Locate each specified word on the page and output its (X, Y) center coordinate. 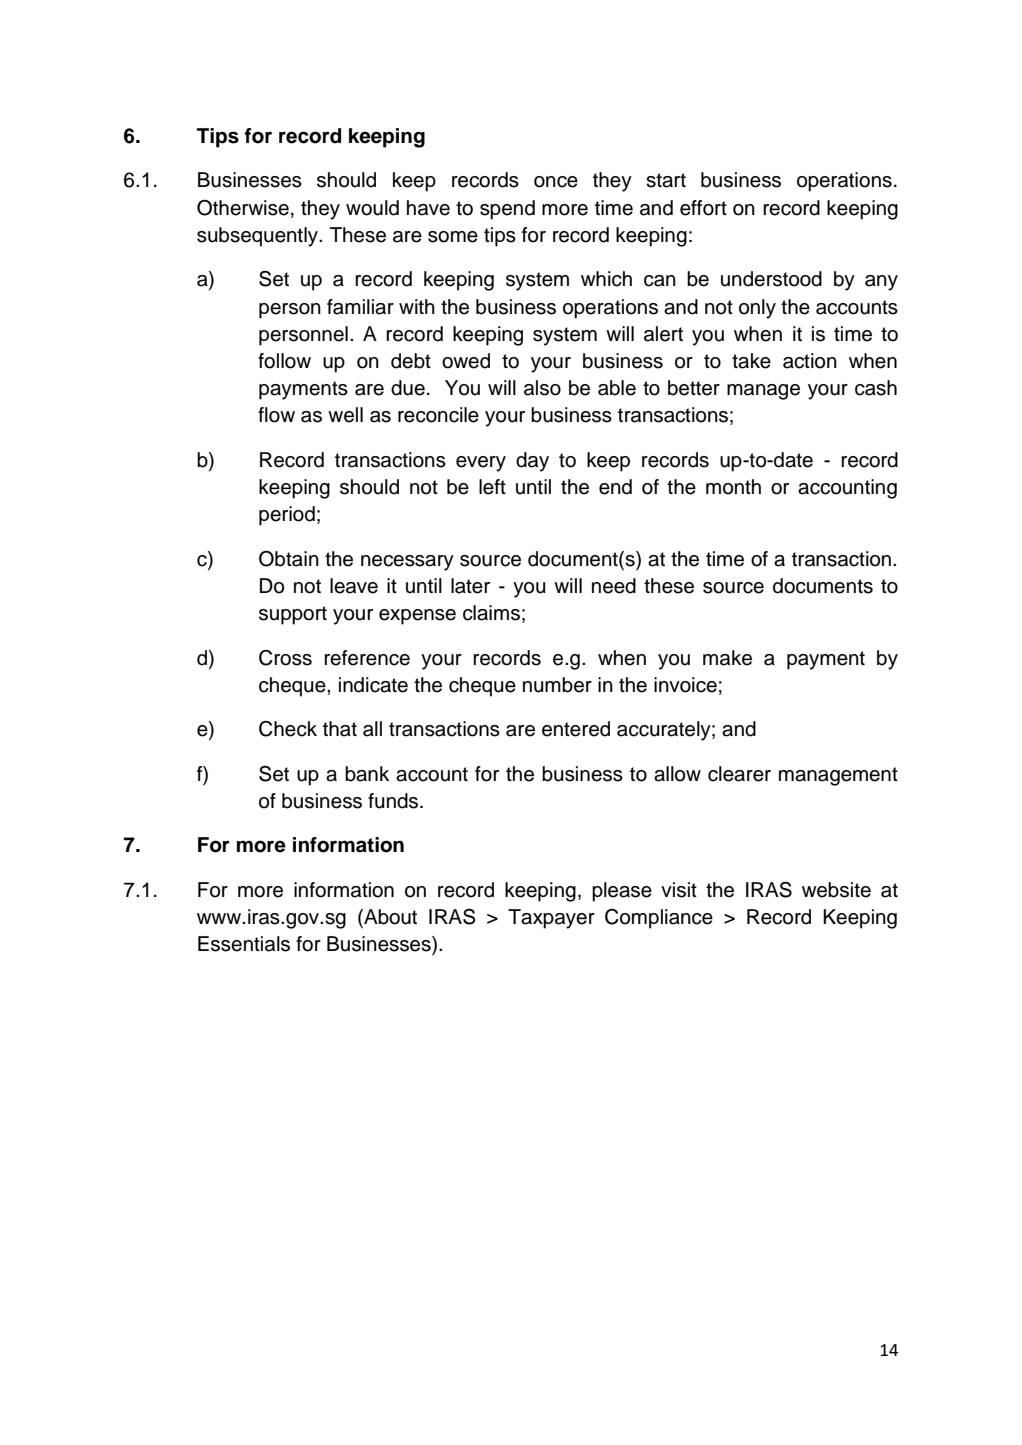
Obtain (289, 559)
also (542, 388)
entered (576, 729)
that (340, 729)
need (614, 586)
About (389, 918)
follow (284, 361)
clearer (739, 774)
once (556, 182)
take (751, 361)
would (372, 208)
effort (703, 208)
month (733, 487)
